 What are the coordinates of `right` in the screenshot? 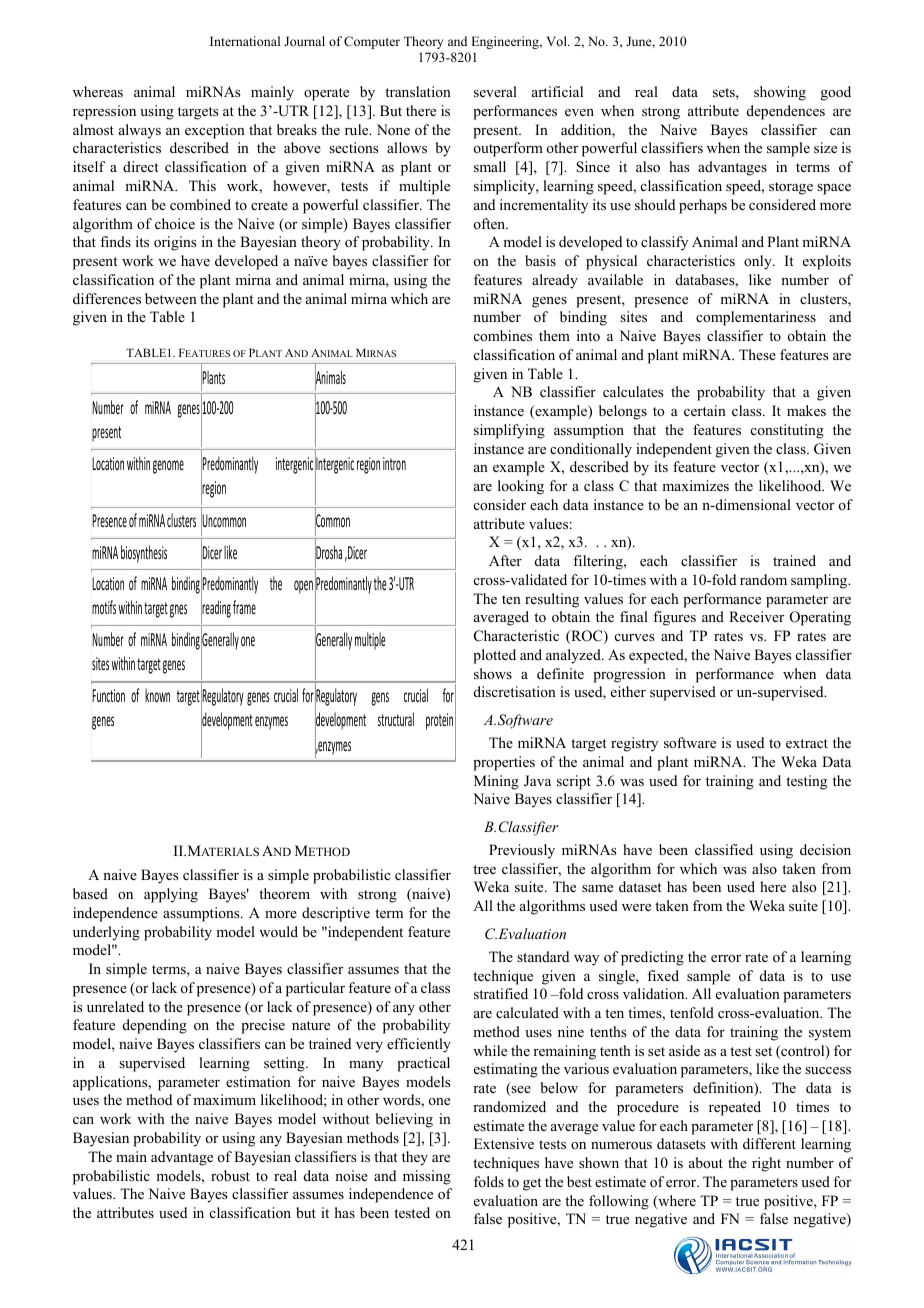 It's located at (766, 1164).
